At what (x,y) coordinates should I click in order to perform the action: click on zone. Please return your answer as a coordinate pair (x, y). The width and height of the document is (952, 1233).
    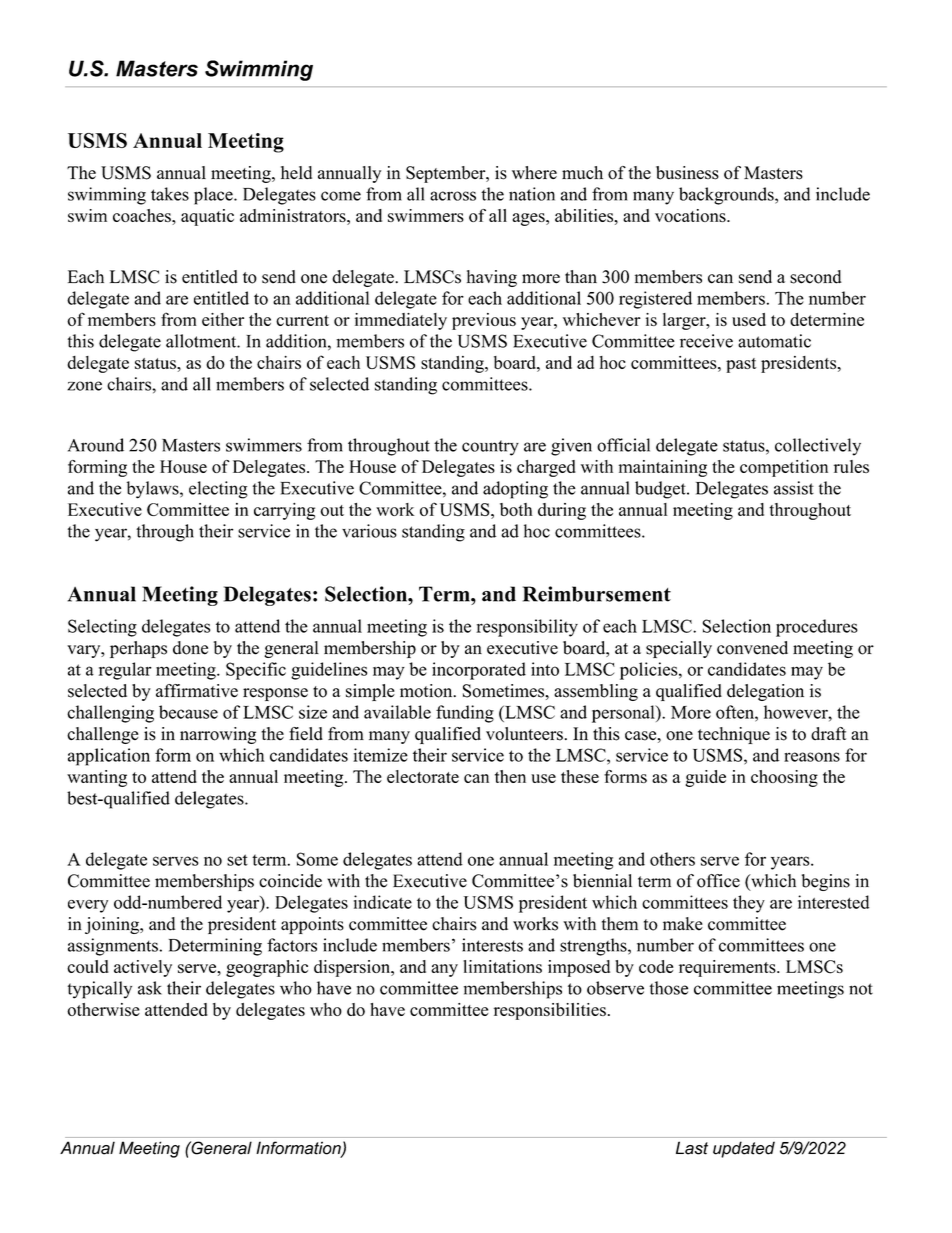
    Looking at the image, I should click on (84, 386).
